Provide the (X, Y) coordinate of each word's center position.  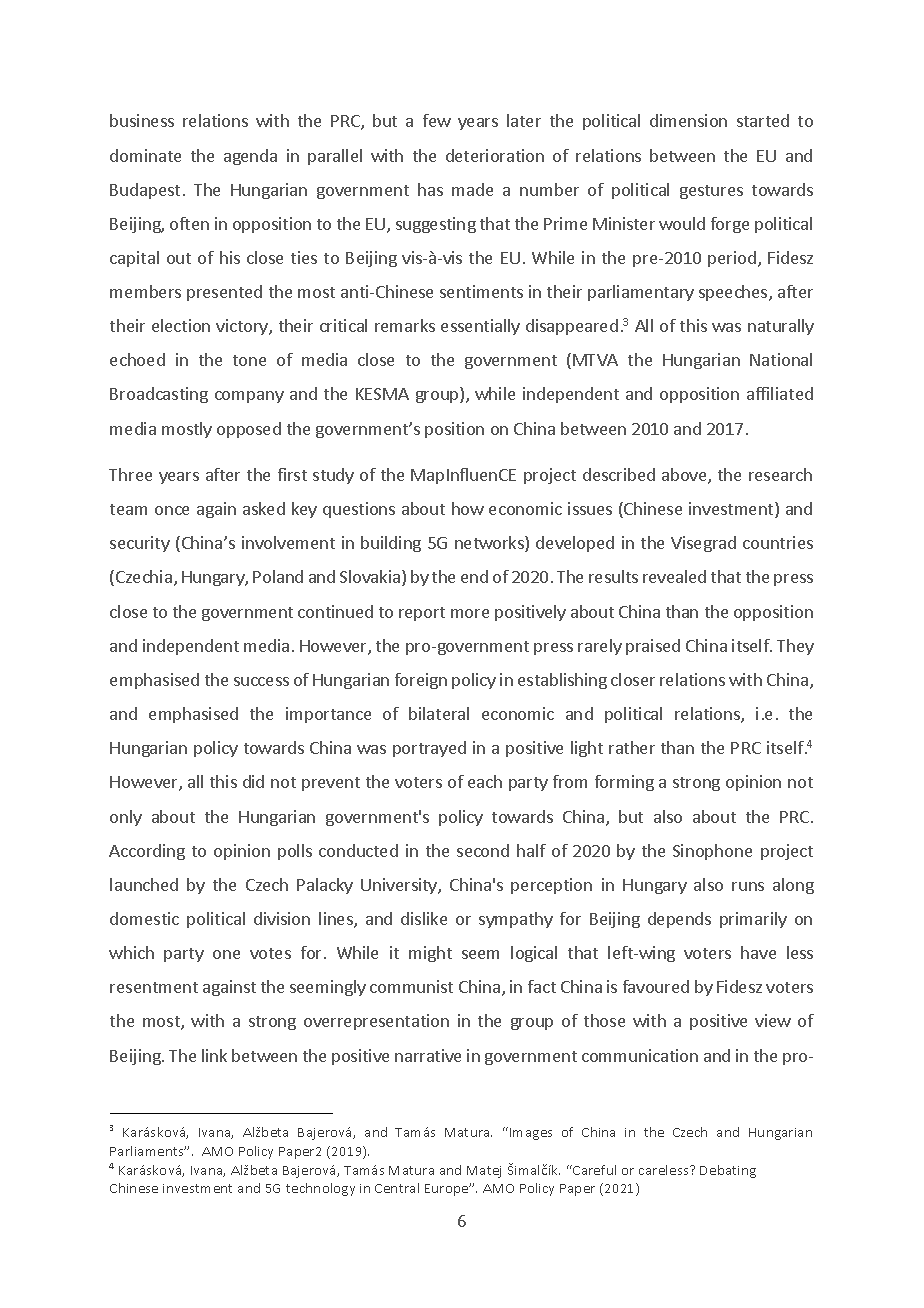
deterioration (495, 155)
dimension (688, 120)
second (483, 850)
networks (490, 544)
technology (320, 1189)
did (253, 781)
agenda (250, 157)
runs (748, 886)
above (685, 476)
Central (397, 1188)
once (172, 510)
